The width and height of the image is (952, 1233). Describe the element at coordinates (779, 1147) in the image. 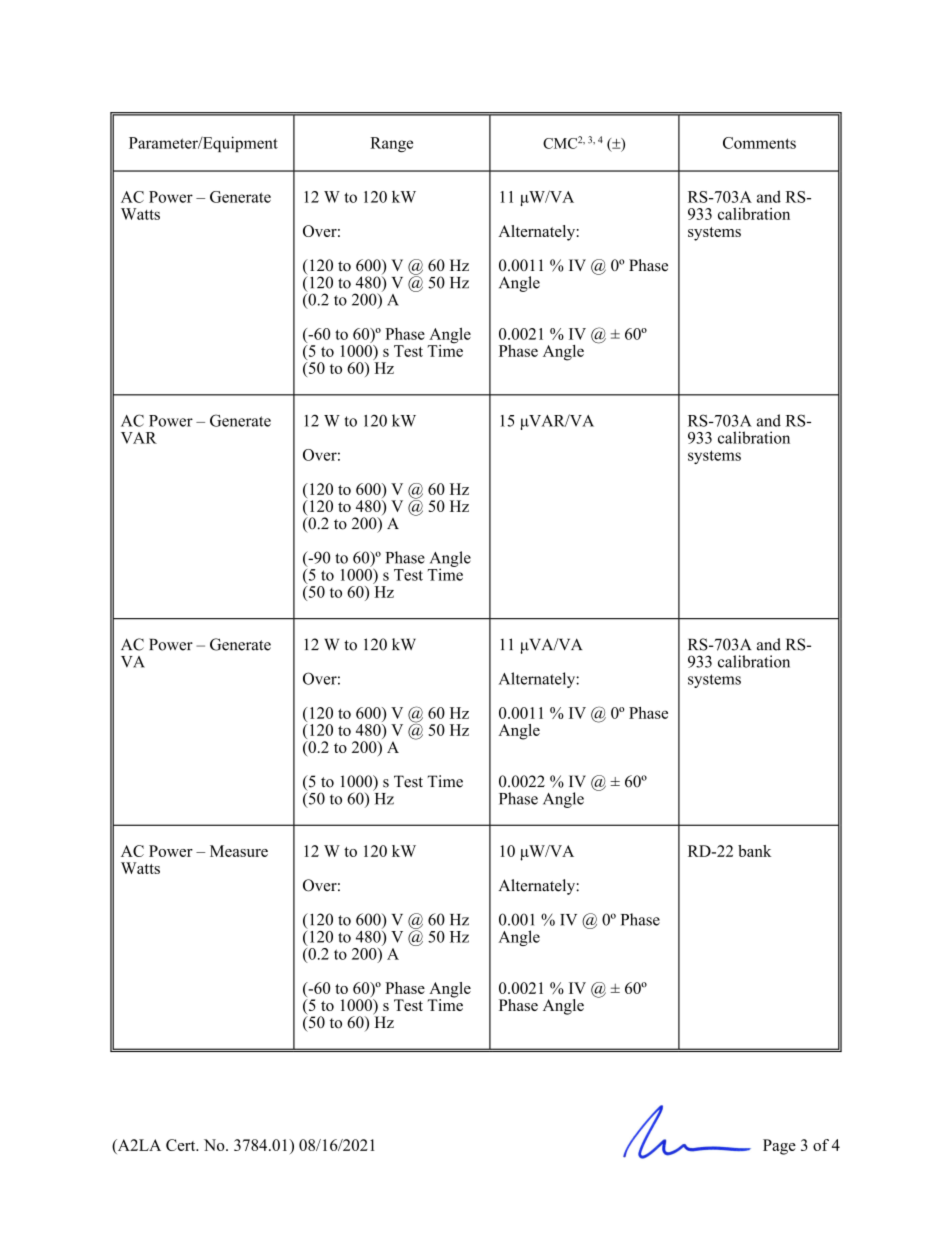

I see `Page` at that location.
